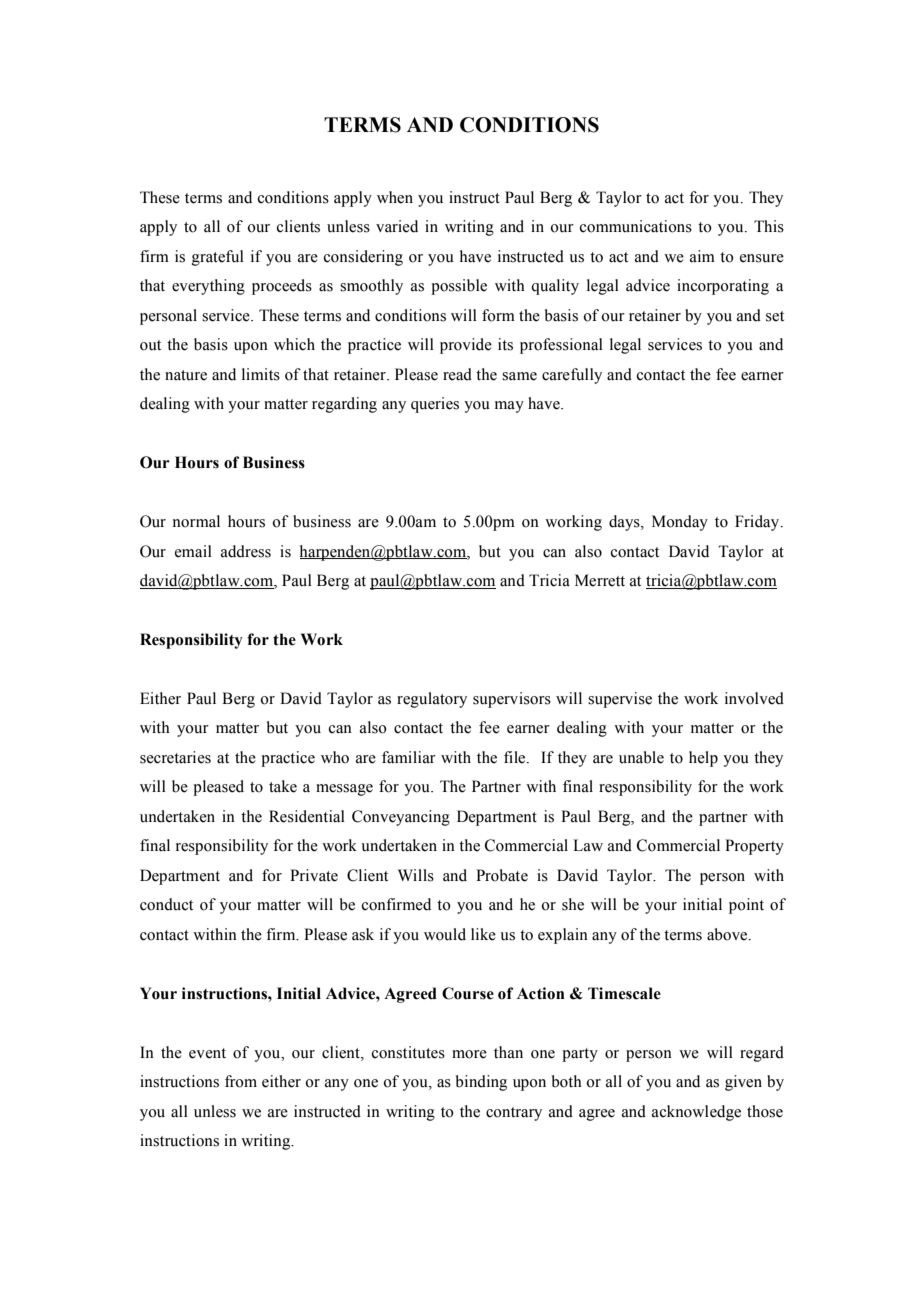  What do you see at coordinates (397, 226) in the image?
I see `varied` at bounding box center [397, 226].
